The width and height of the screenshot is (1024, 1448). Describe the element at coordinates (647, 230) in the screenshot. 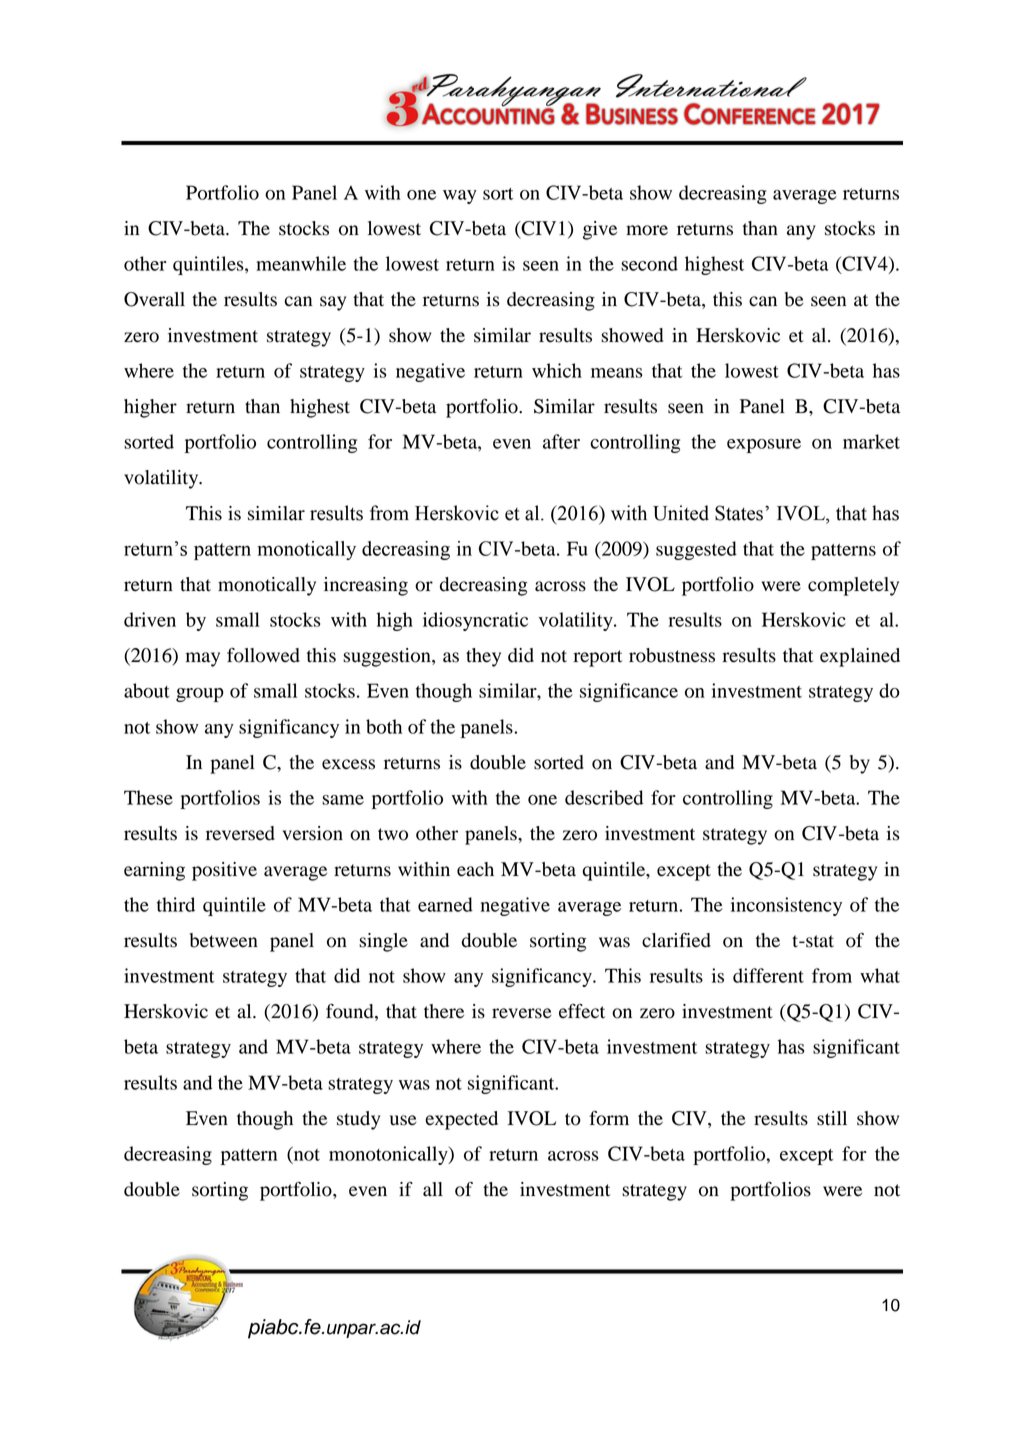

I see `more` at that location.
